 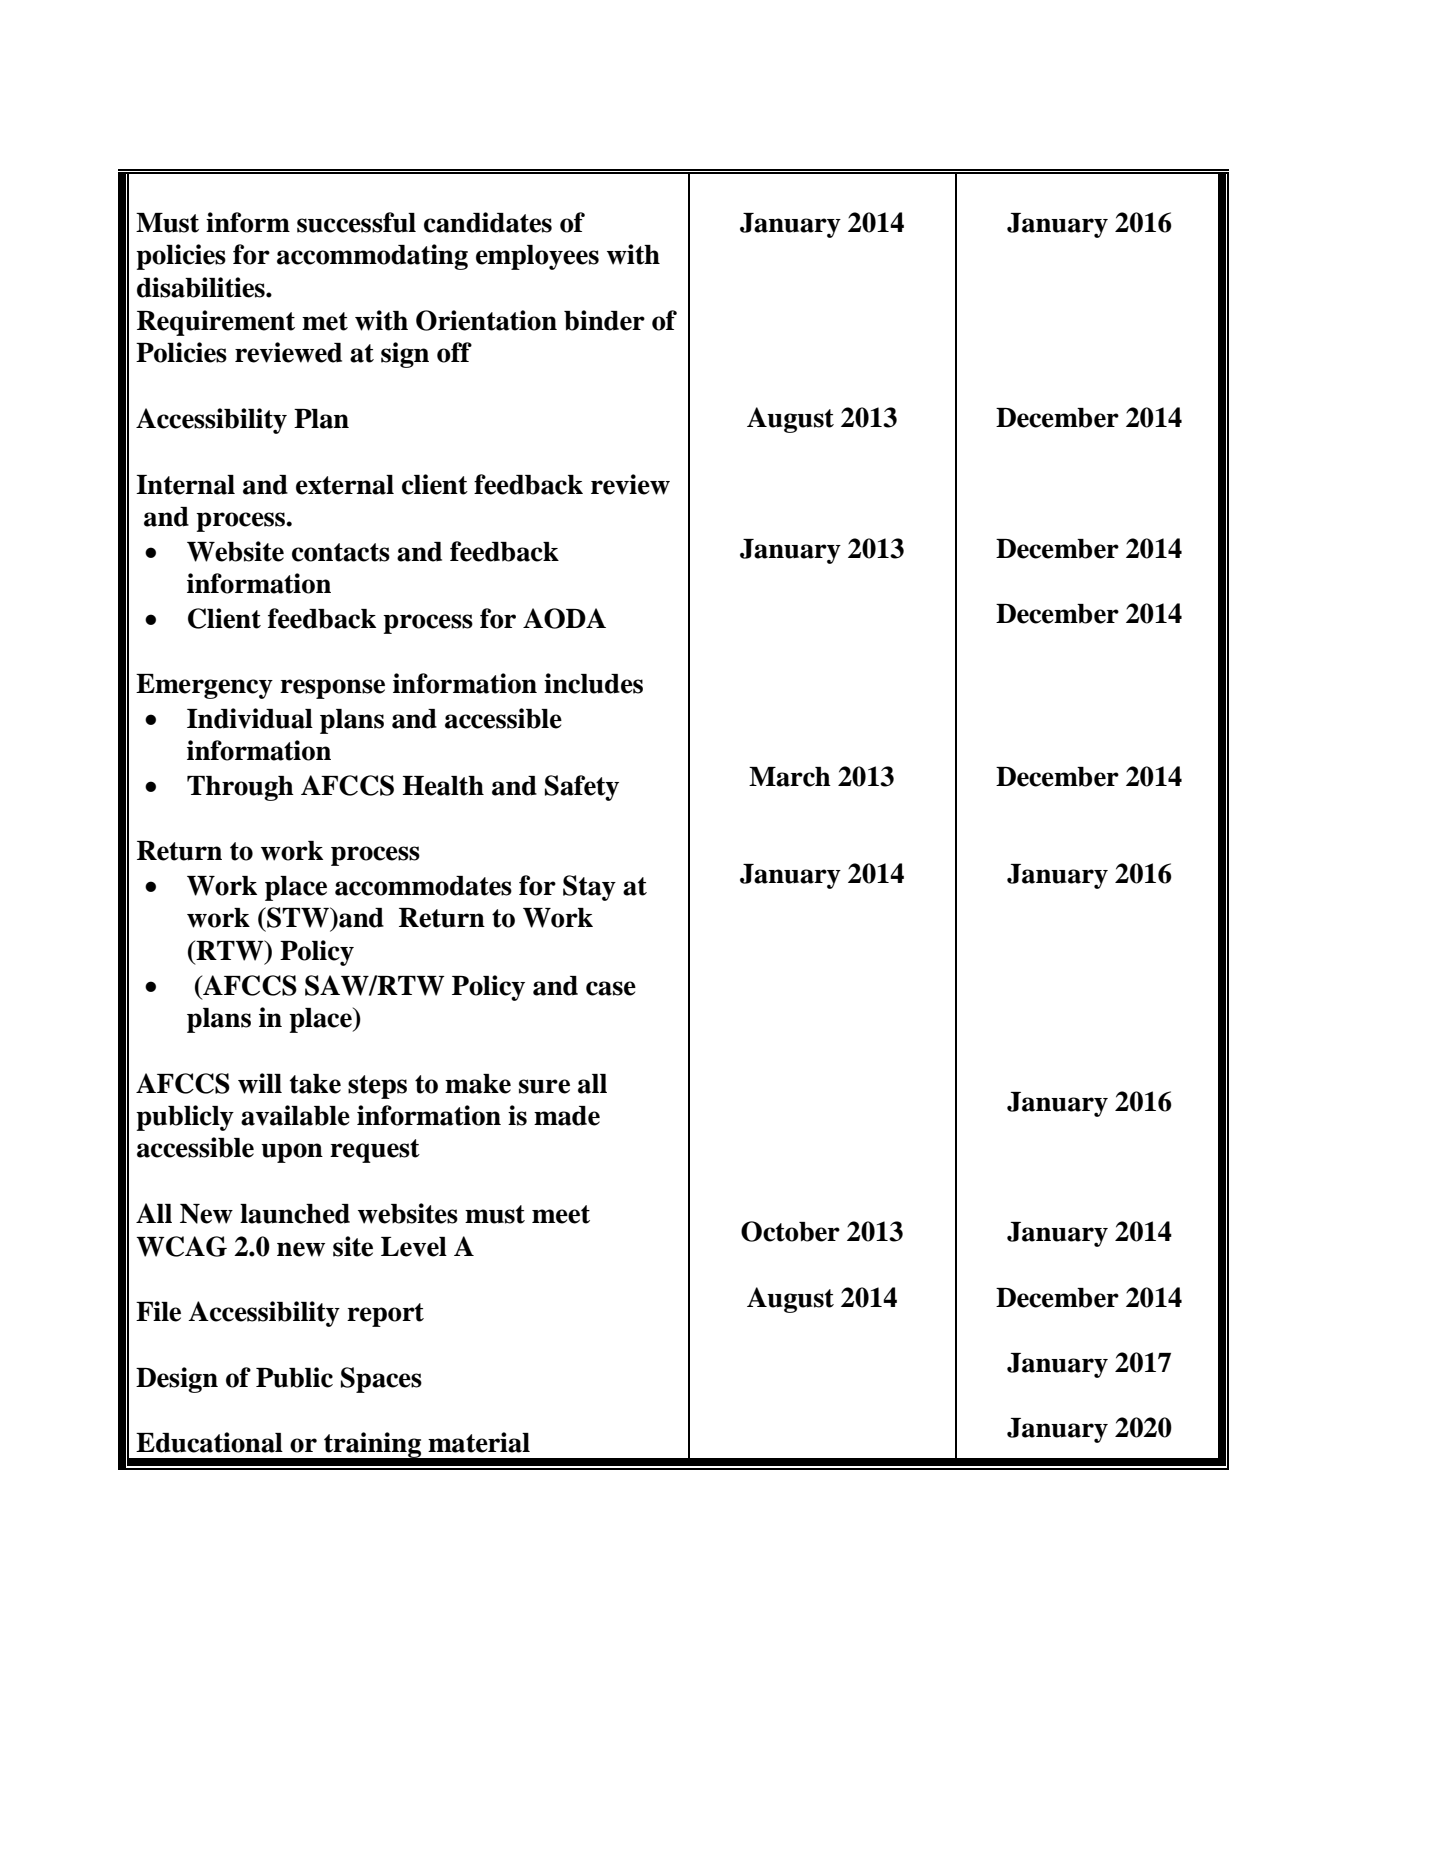 I want to click on binder, so click(x=604, y=320).
